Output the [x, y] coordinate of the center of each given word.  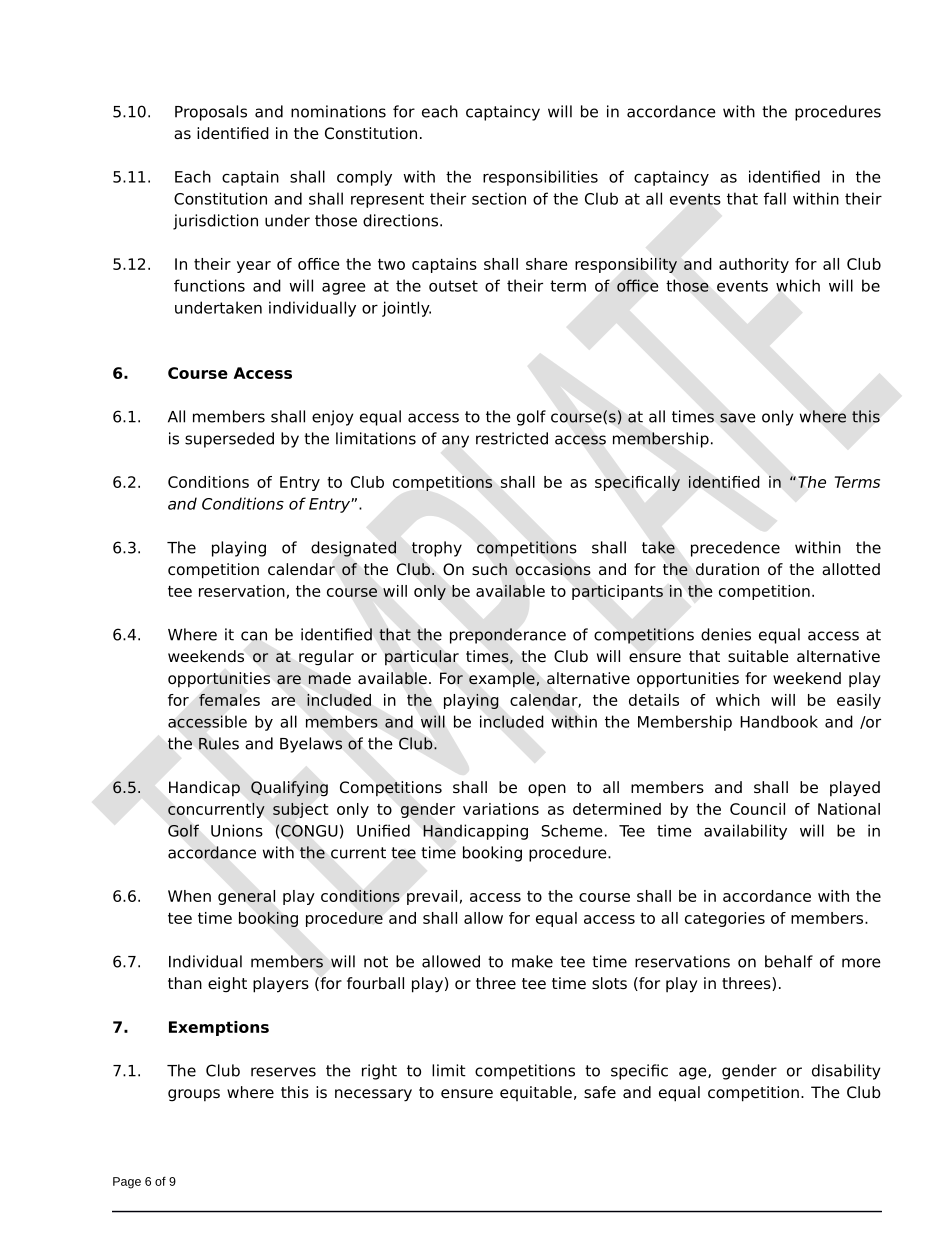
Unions [237, 830]
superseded [229, 440]
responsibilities [540, 178]
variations [501, 809]
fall [775, 198]
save [738, 418]
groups [194, 1095]
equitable [536, 1093]
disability [846, 1072]
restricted [512, 438]
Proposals [211, 113]
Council [757, 809]
